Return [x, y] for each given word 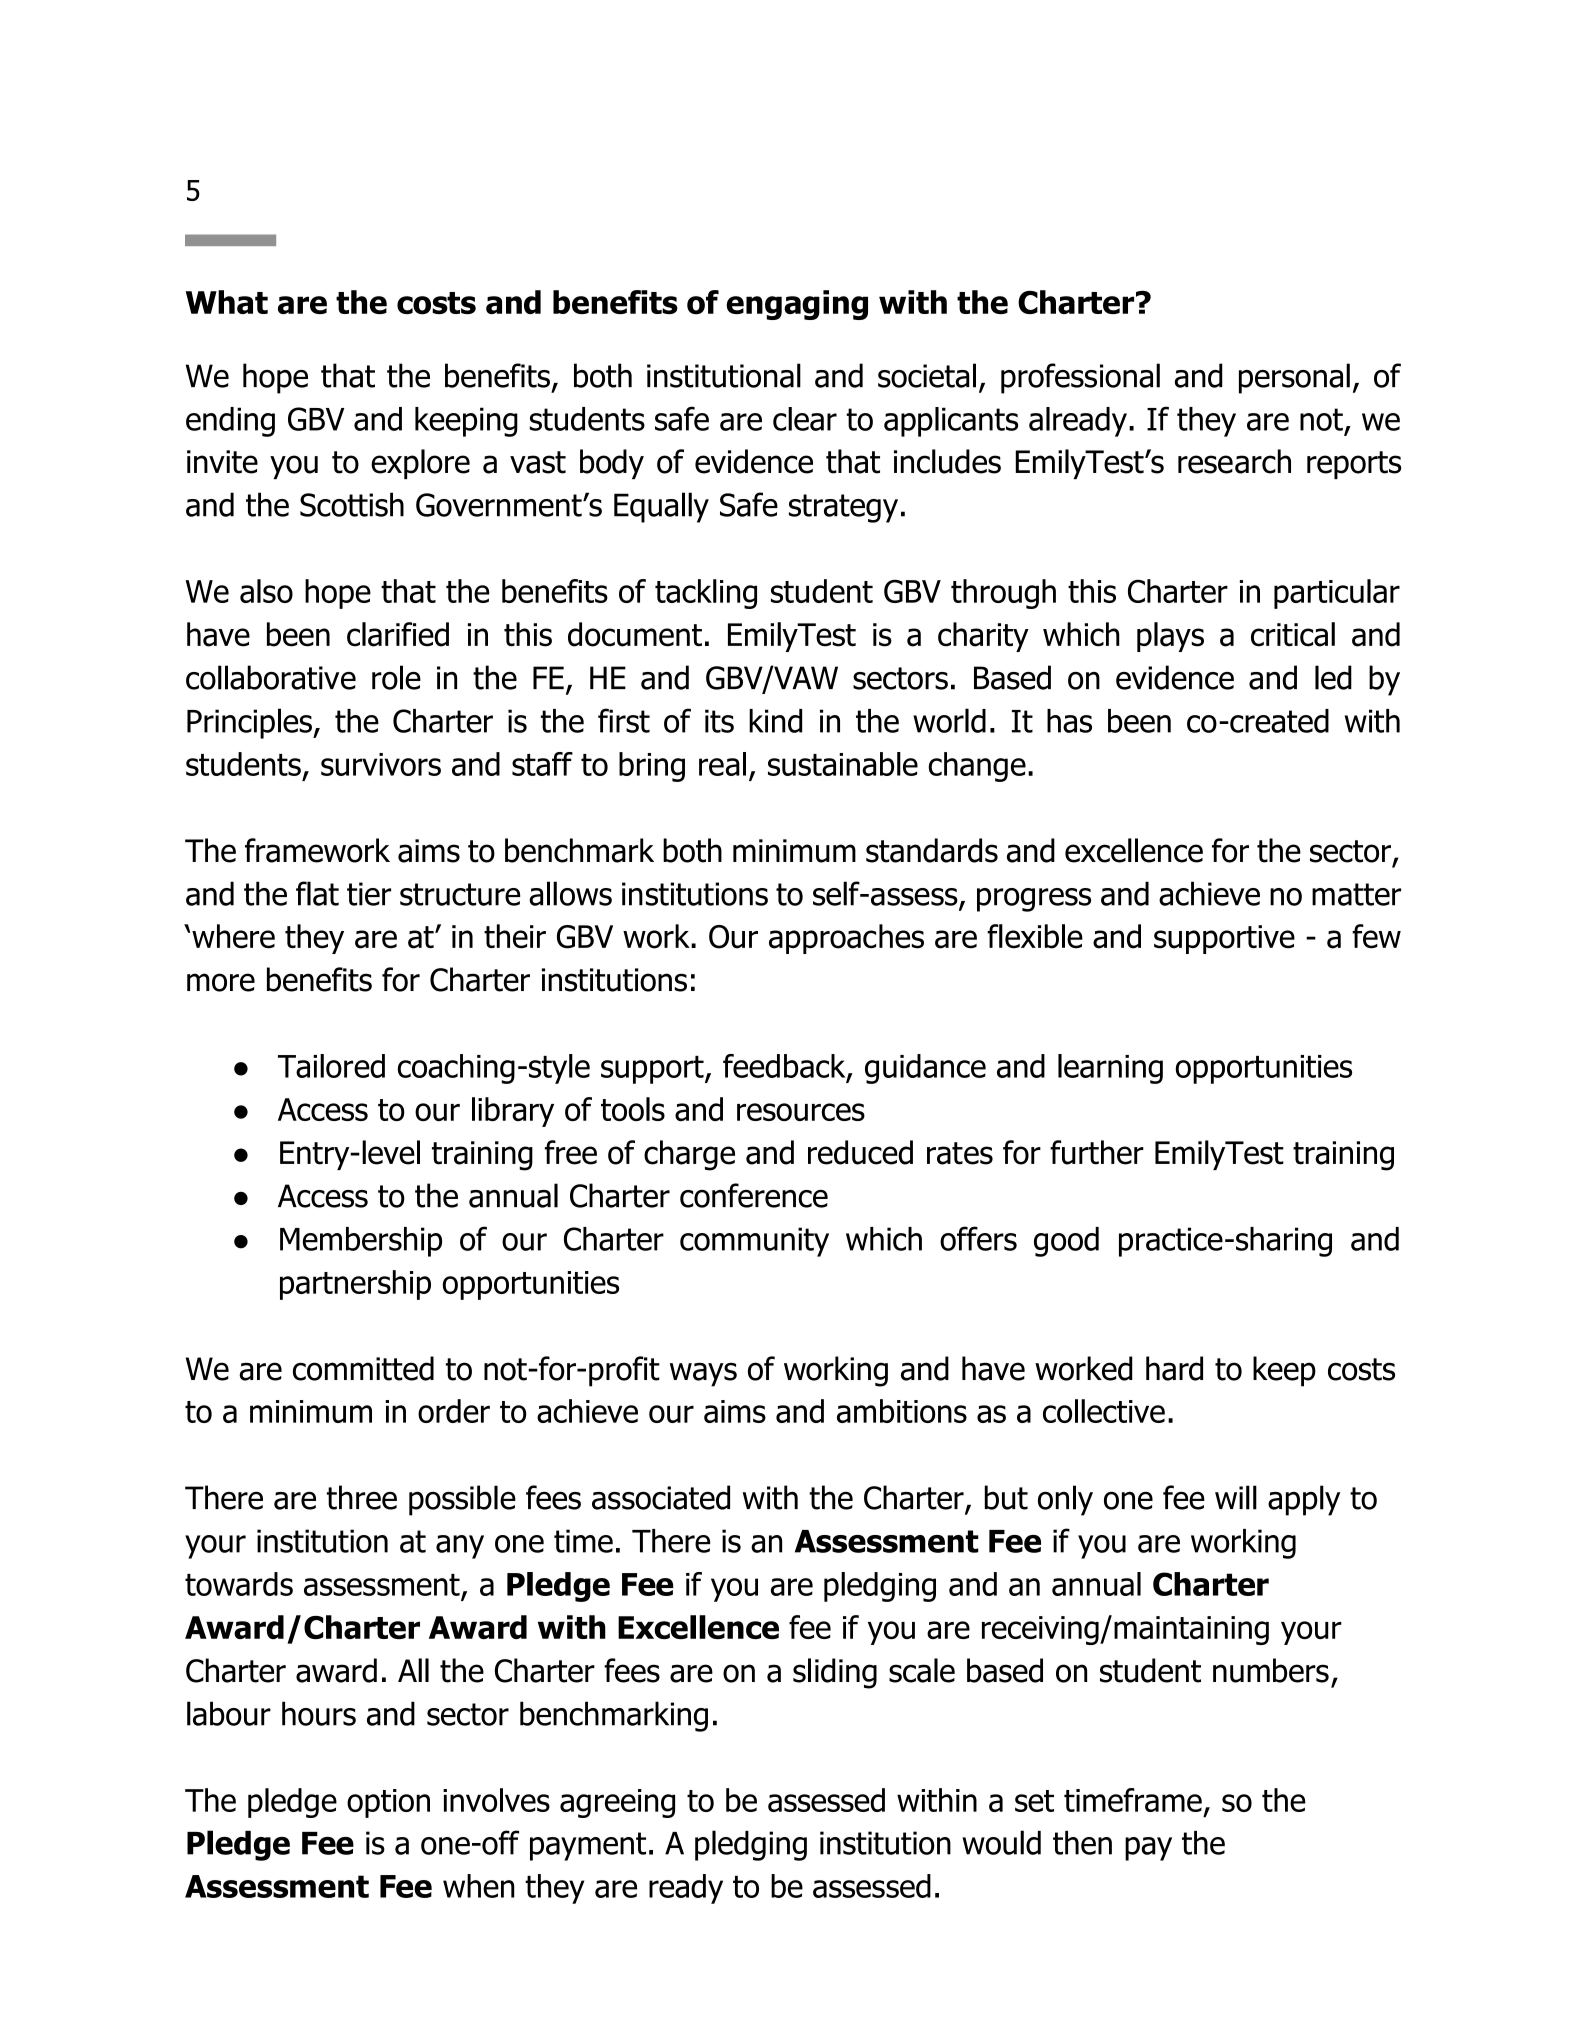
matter [1356, 894]
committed [363, 1368]
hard [1174, 1368]
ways [703, 1374]
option [388, 1803]
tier [369, 894]
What [227, 302]
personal [1294, 378]
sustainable [843, 764]
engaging [797, 305]
